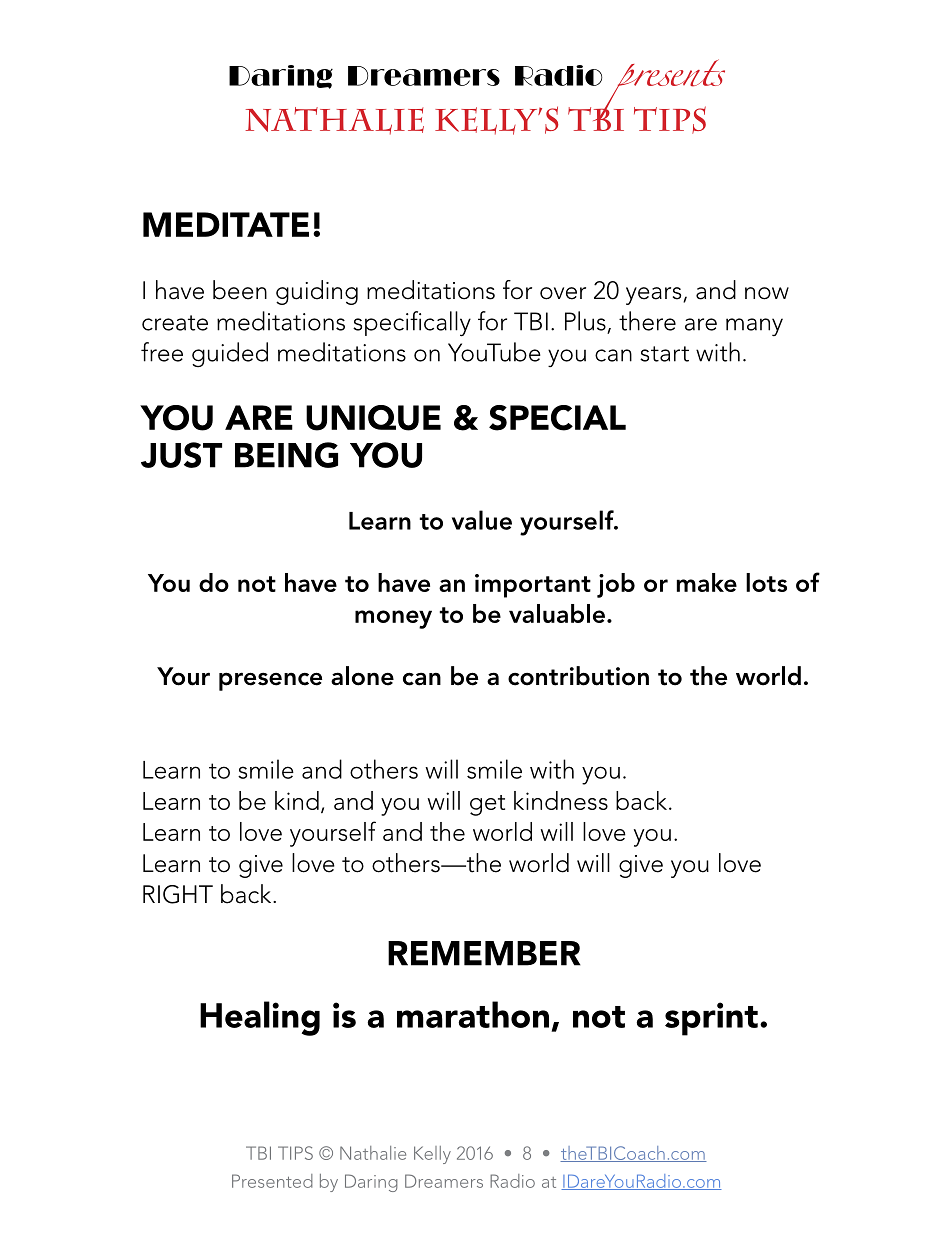  I want to click on value, so click(482, 520).
